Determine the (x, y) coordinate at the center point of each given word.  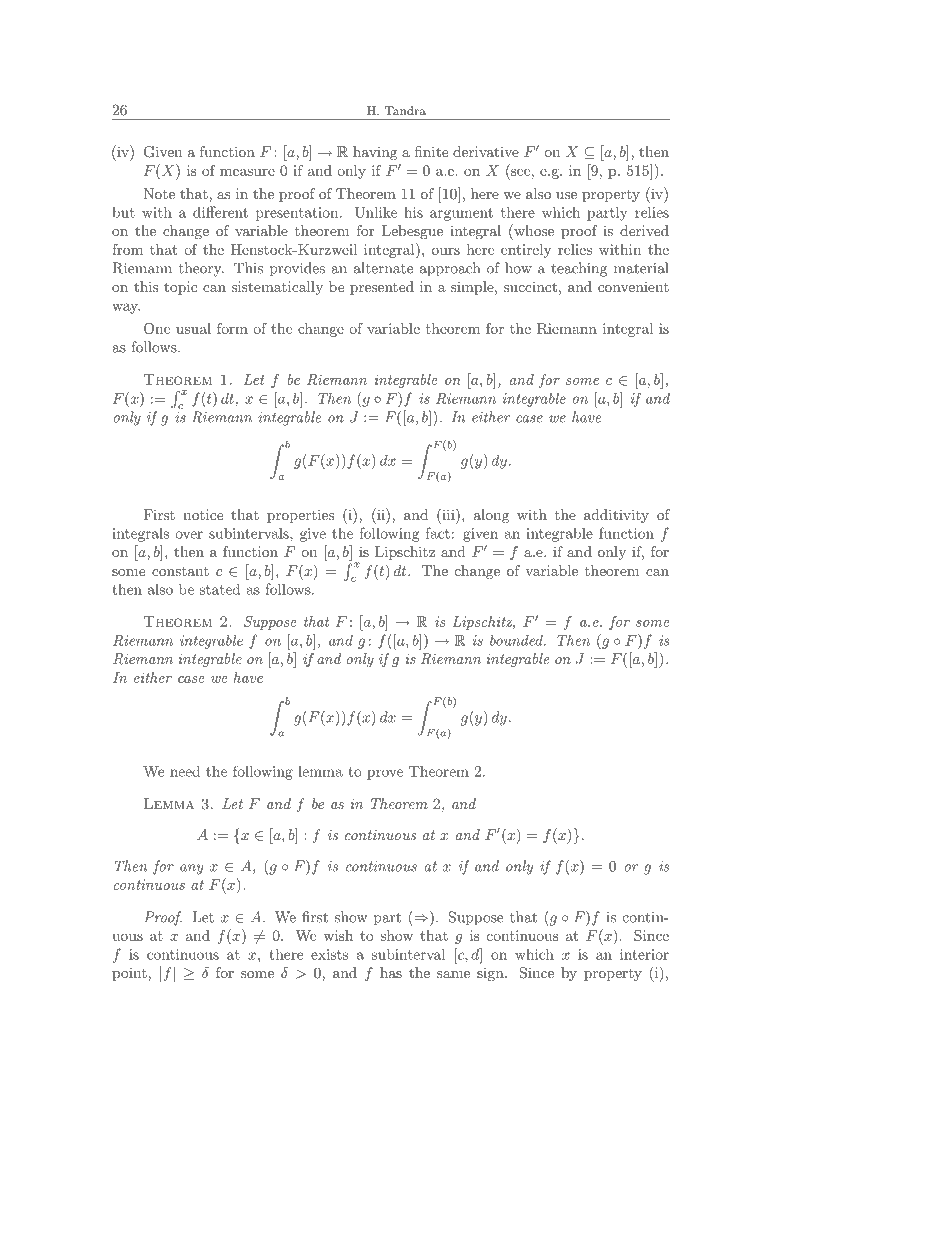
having (375, 153)
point (130, 974)
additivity (616, 516)
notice (203, 514)
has (391, 972)
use (566, 195)
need (185, 771)
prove (385, 774)
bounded (517, 640)
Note (159, 193)
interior (644, 954)
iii (448, 514)
